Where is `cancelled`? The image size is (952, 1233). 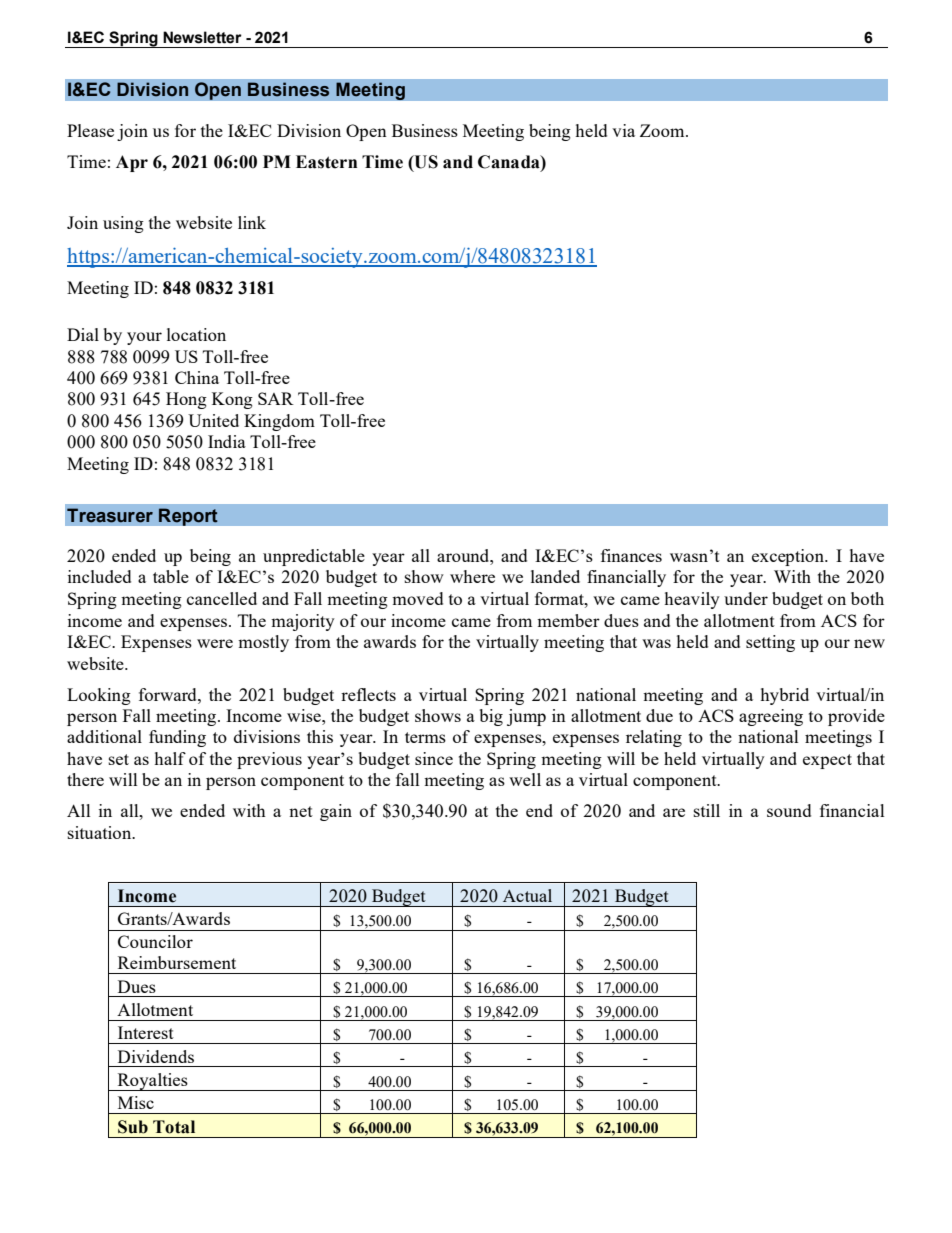 cancelled is located at coordinates (222, 598).
